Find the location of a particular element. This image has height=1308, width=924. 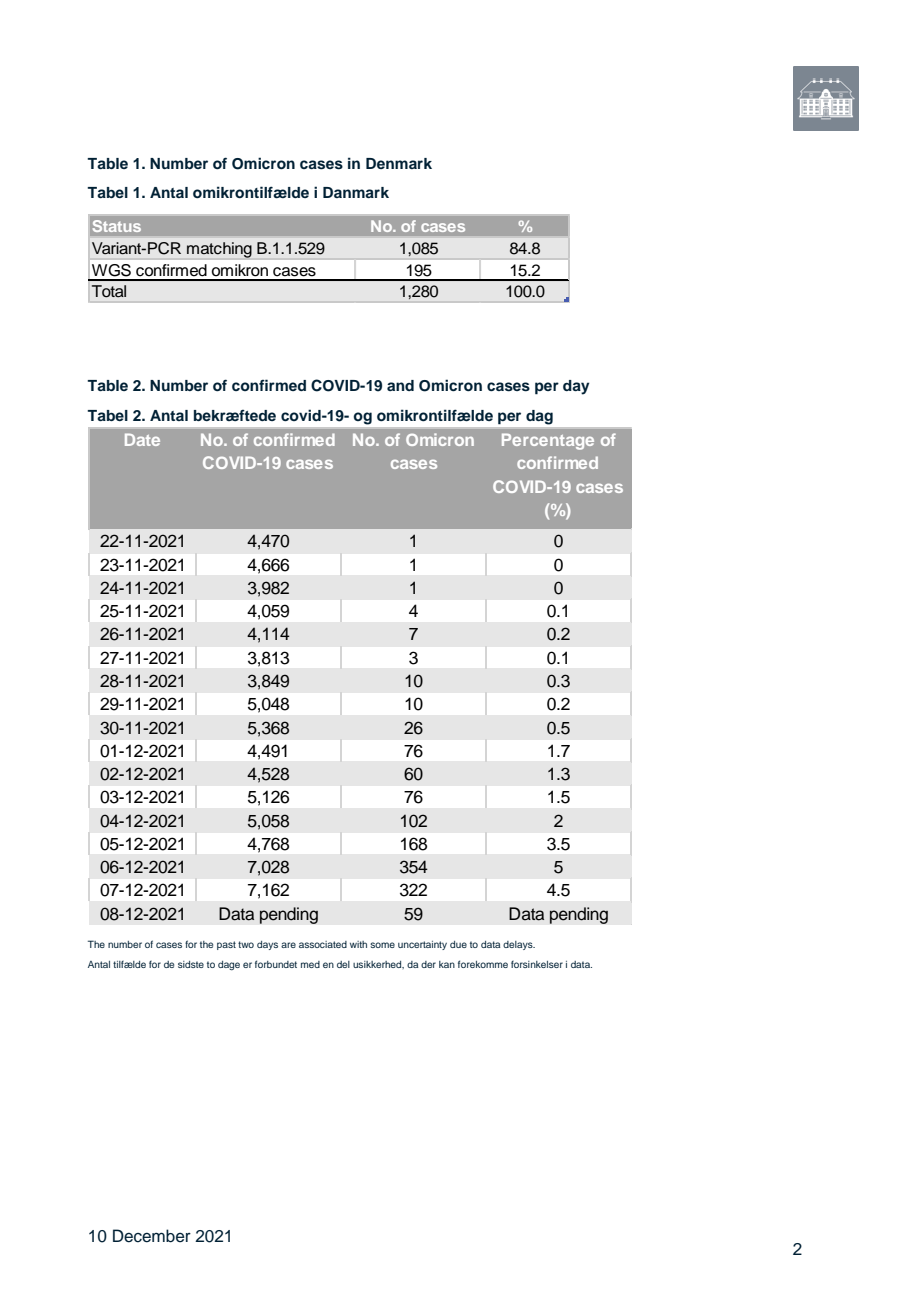

Date is located at coordinates (142, 439).
